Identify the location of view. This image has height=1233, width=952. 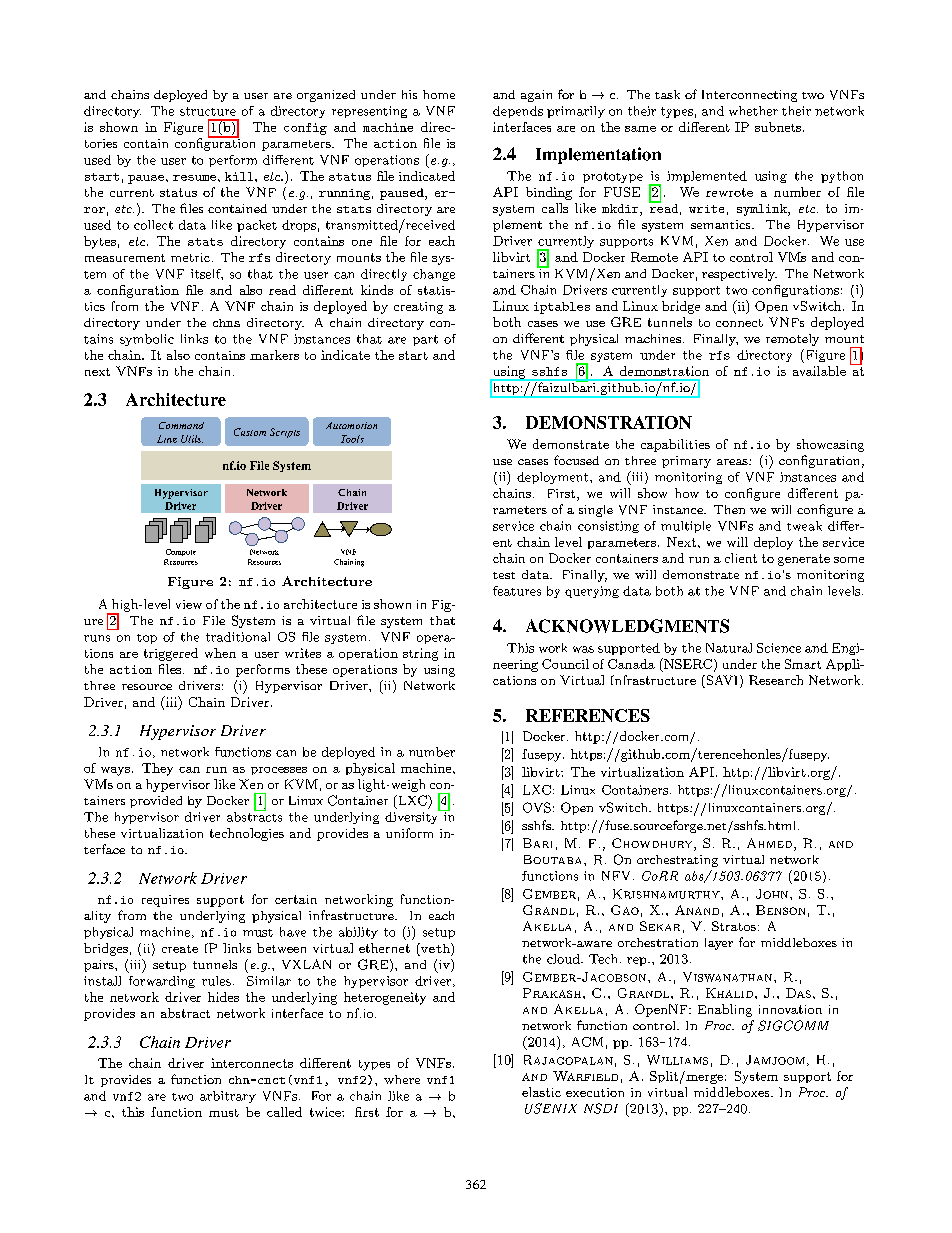
(189, 604).
